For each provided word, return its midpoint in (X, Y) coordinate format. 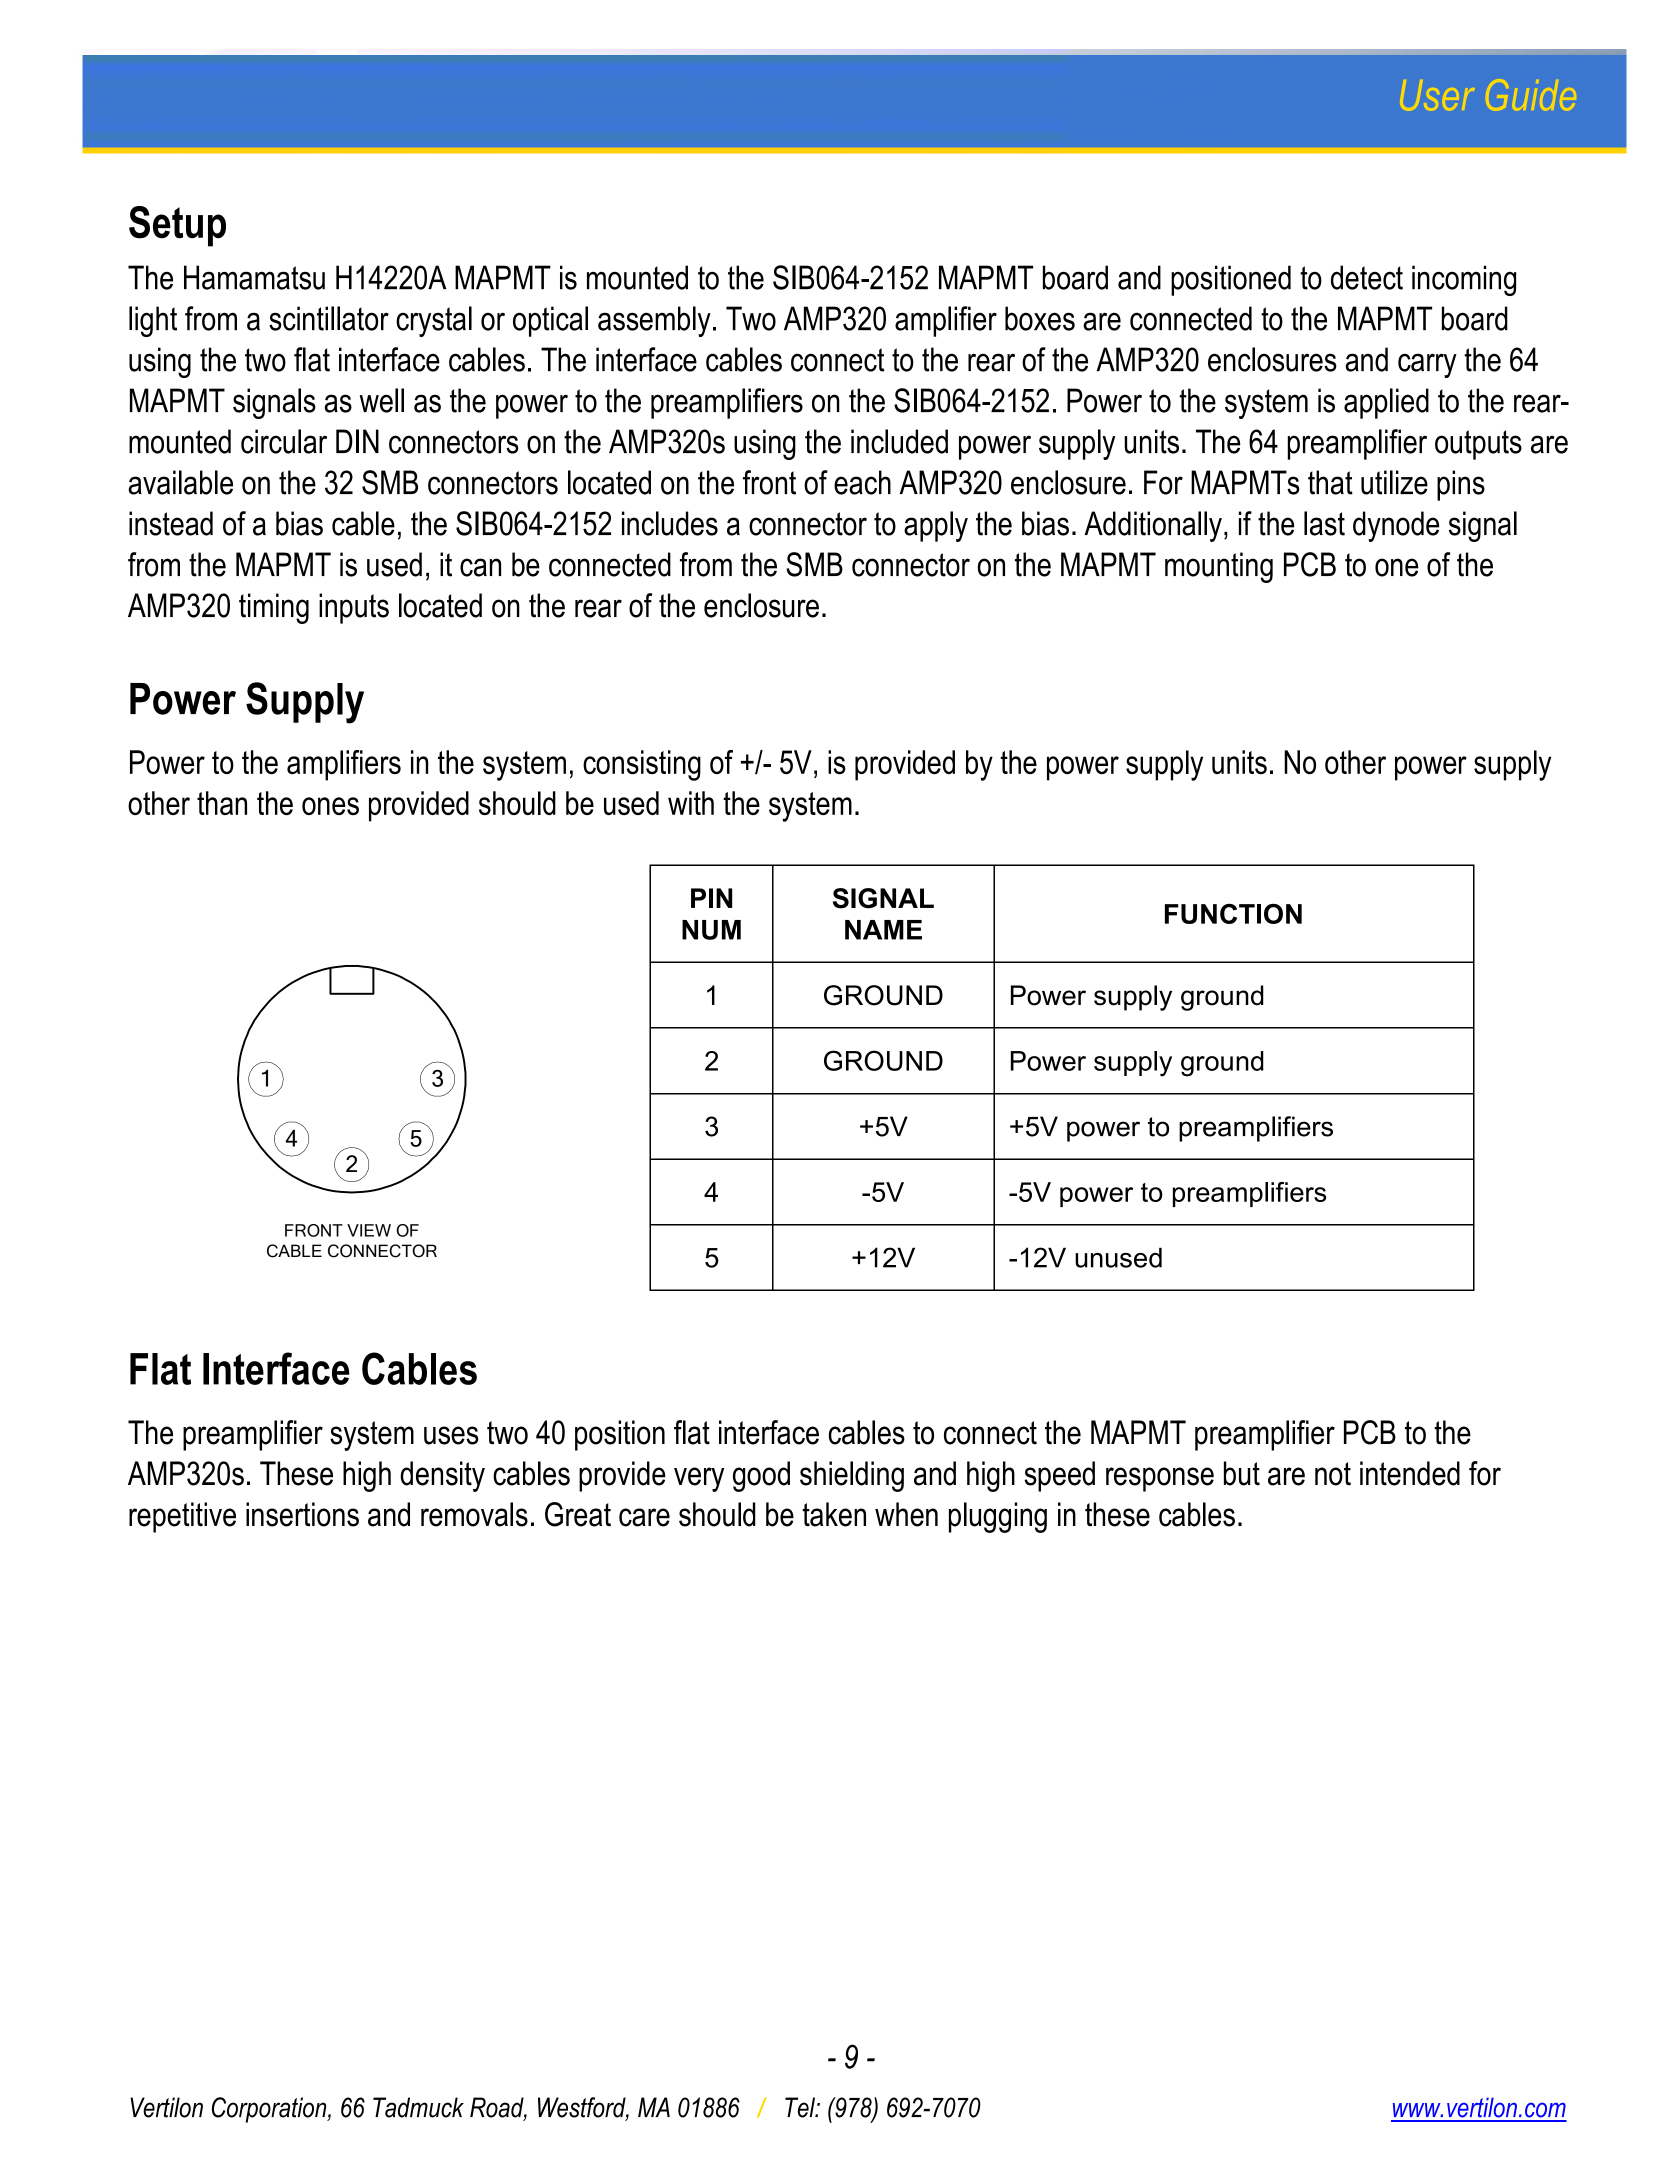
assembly (654, 321)
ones (330, 806)
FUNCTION (1233, 914)
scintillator (329, 318)
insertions (302, 1514)
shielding (852, 1476)
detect (1367, 277)
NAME (883, 930)
